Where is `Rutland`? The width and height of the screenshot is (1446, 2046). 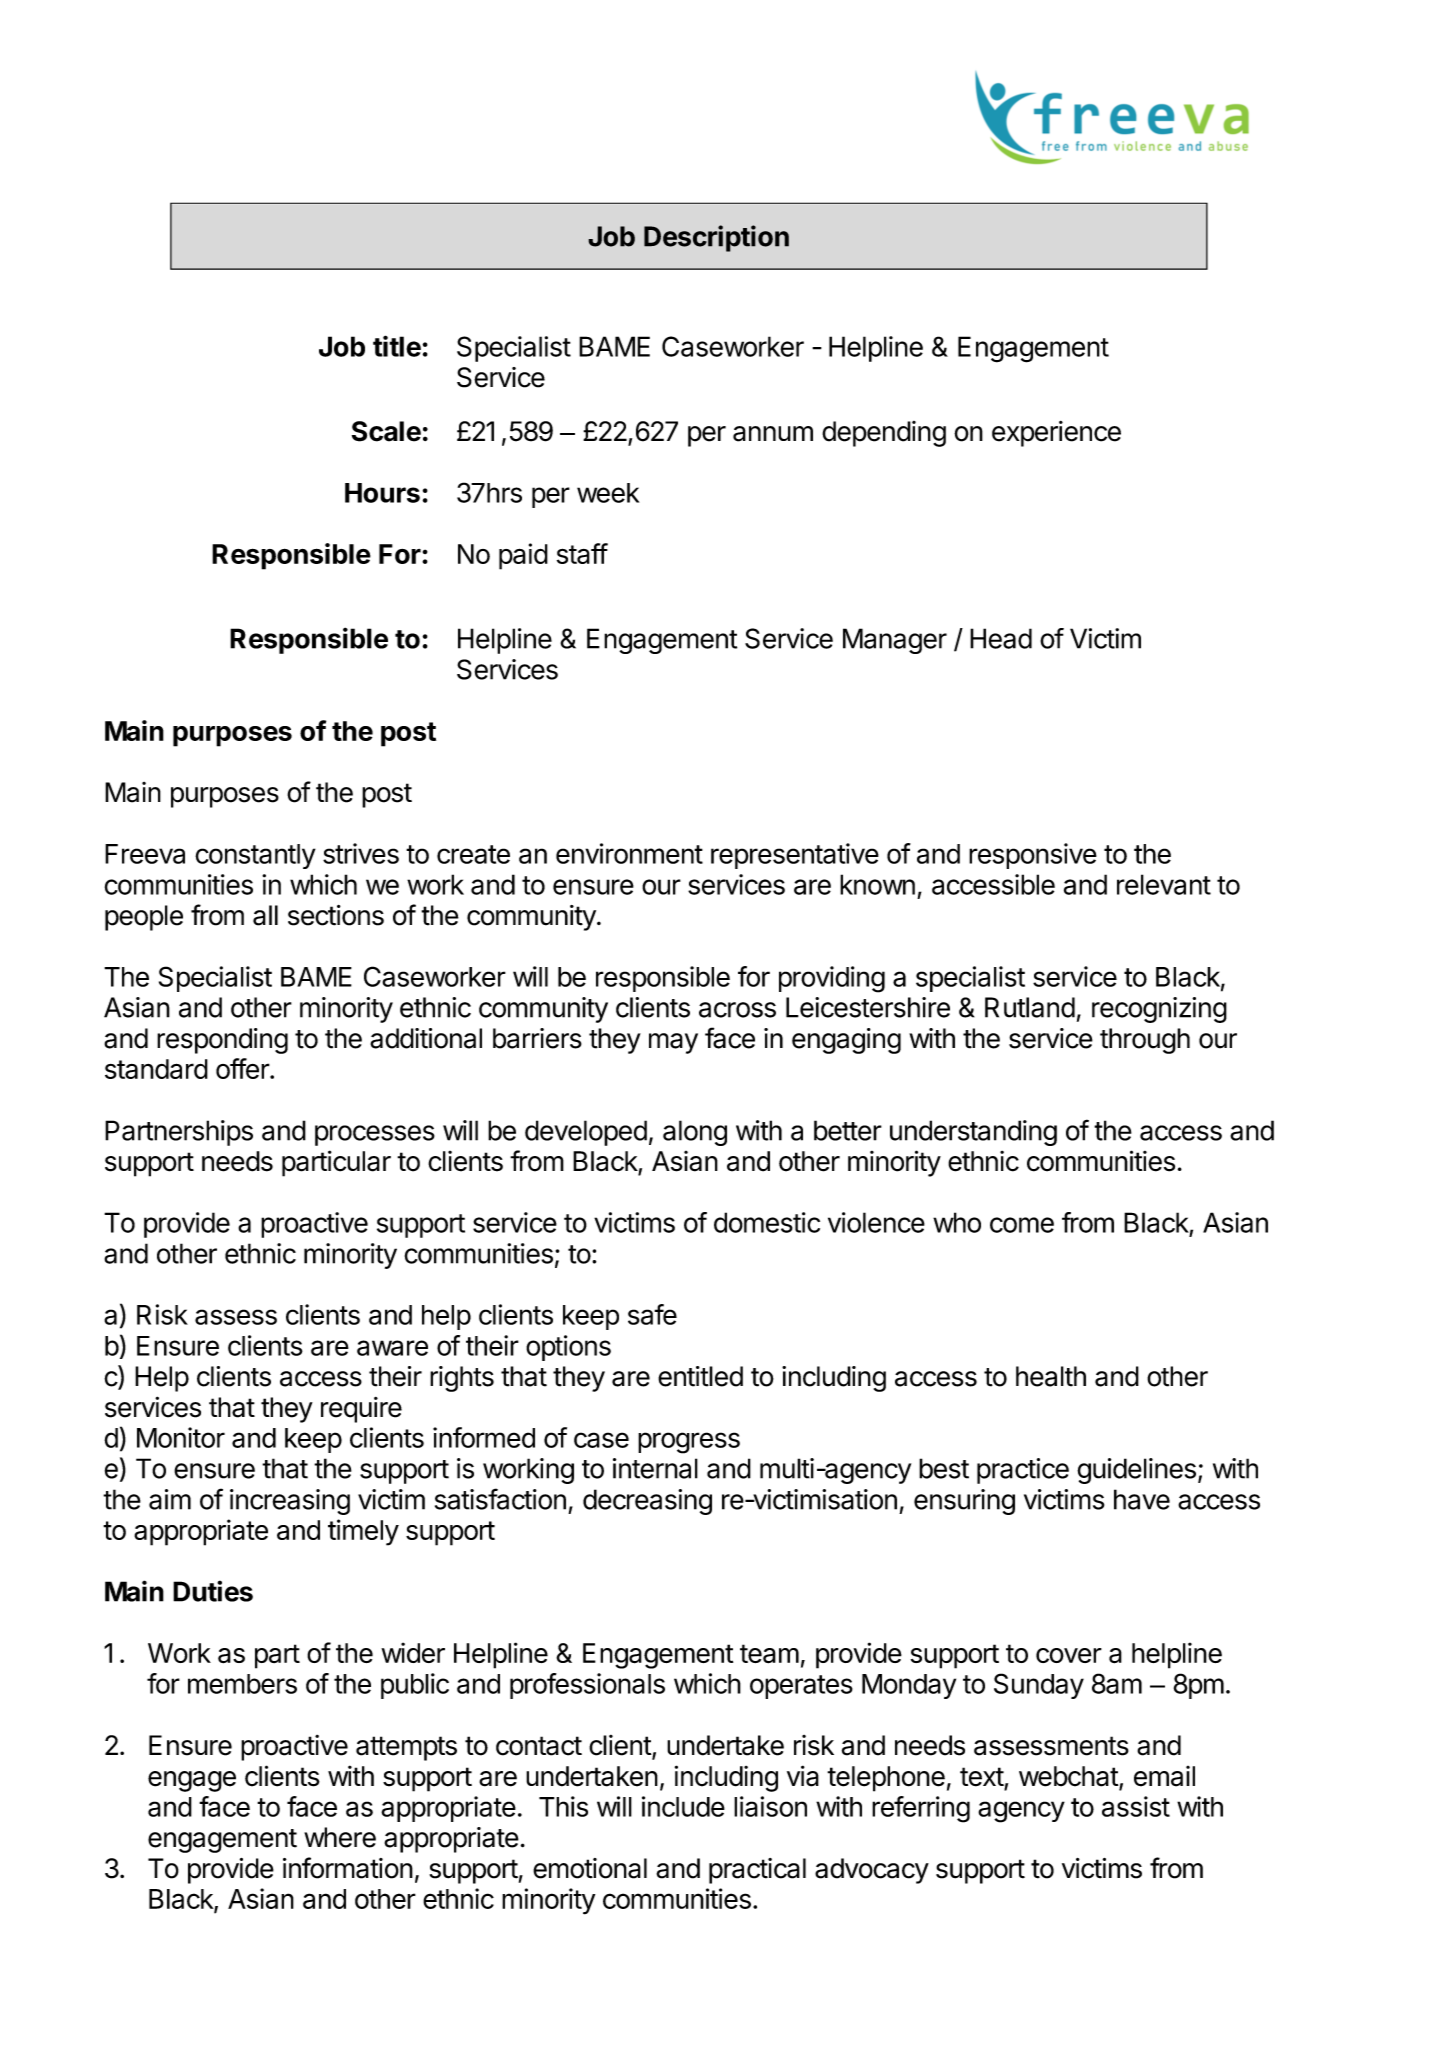 Rutland is located at coordinates (1030, 1007).
